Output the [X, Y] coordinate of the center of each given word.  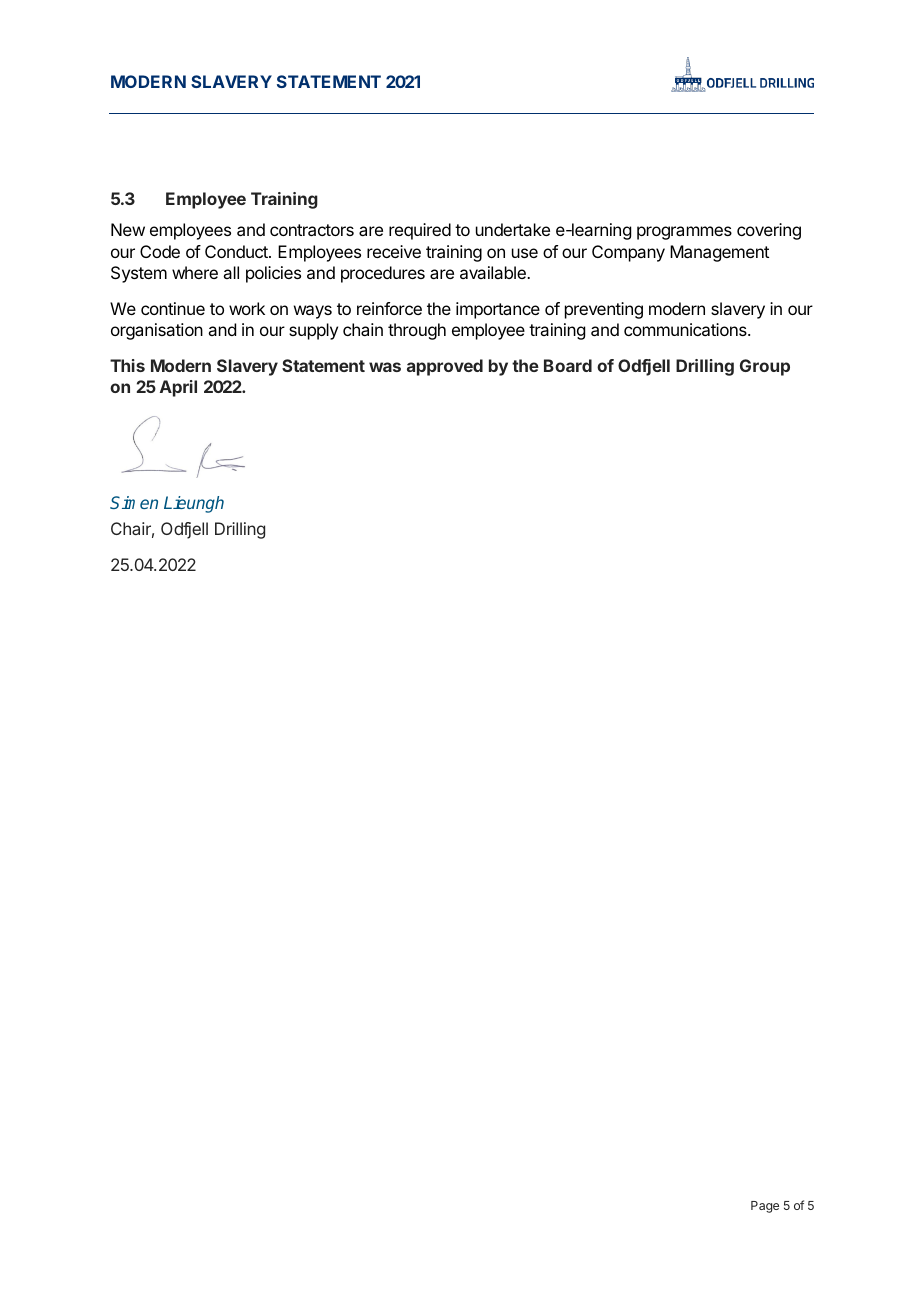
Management [719, 253]
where [195, 272]
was [385, 367]
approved [445, 367]
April [178, 388]
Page [765, 1207]
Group [765, 367]
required [420, 231]
